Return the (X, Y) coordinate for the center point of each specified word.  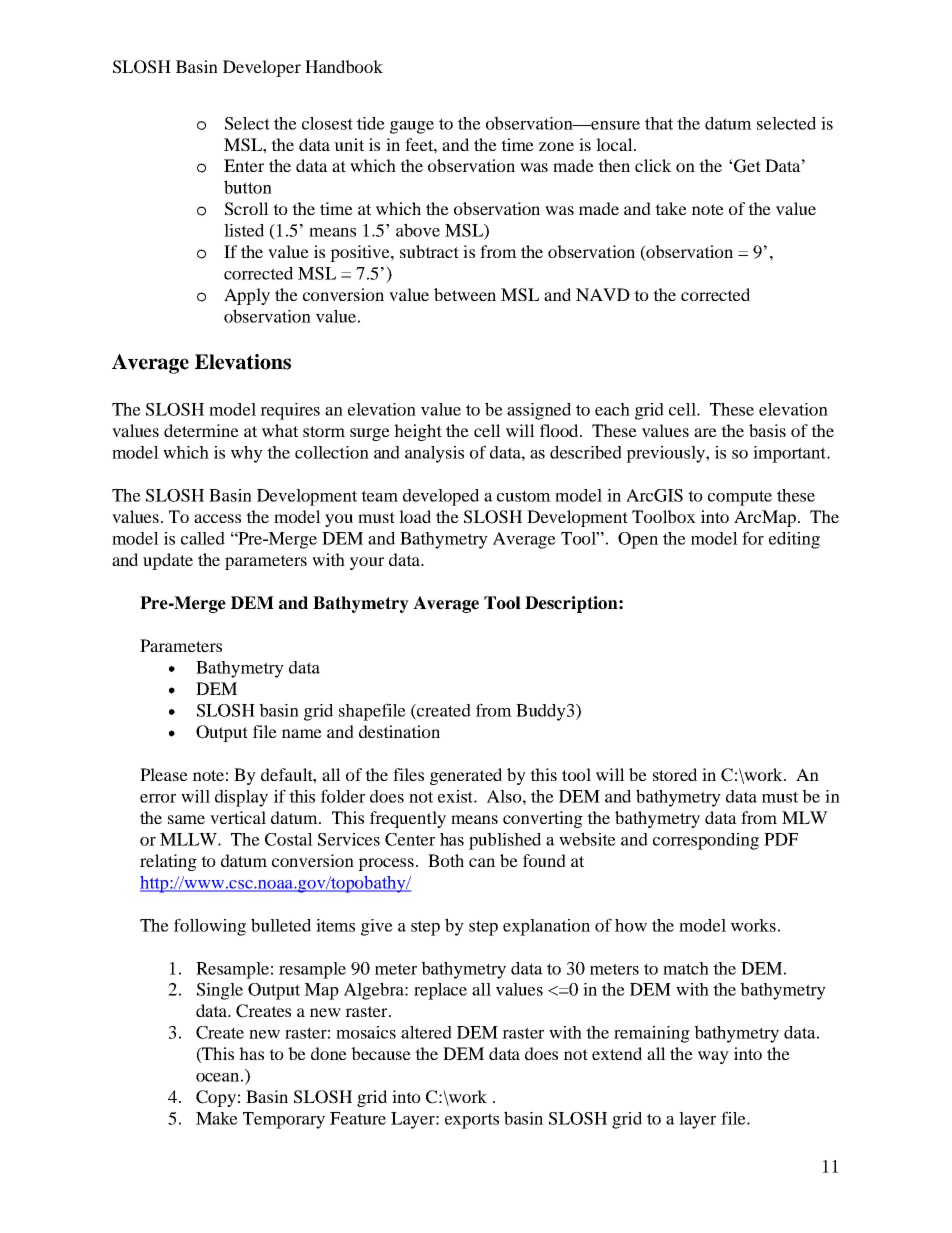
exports (472, 1121)
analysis (434, 454)
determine (201, 430)
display (241, 798)
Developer (262, 68)
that (659, 123)
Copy (216, 1098)
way (713, 1057)
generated (466, 776)
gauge (412, 127)
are (705, 432)
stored (675, 774)
